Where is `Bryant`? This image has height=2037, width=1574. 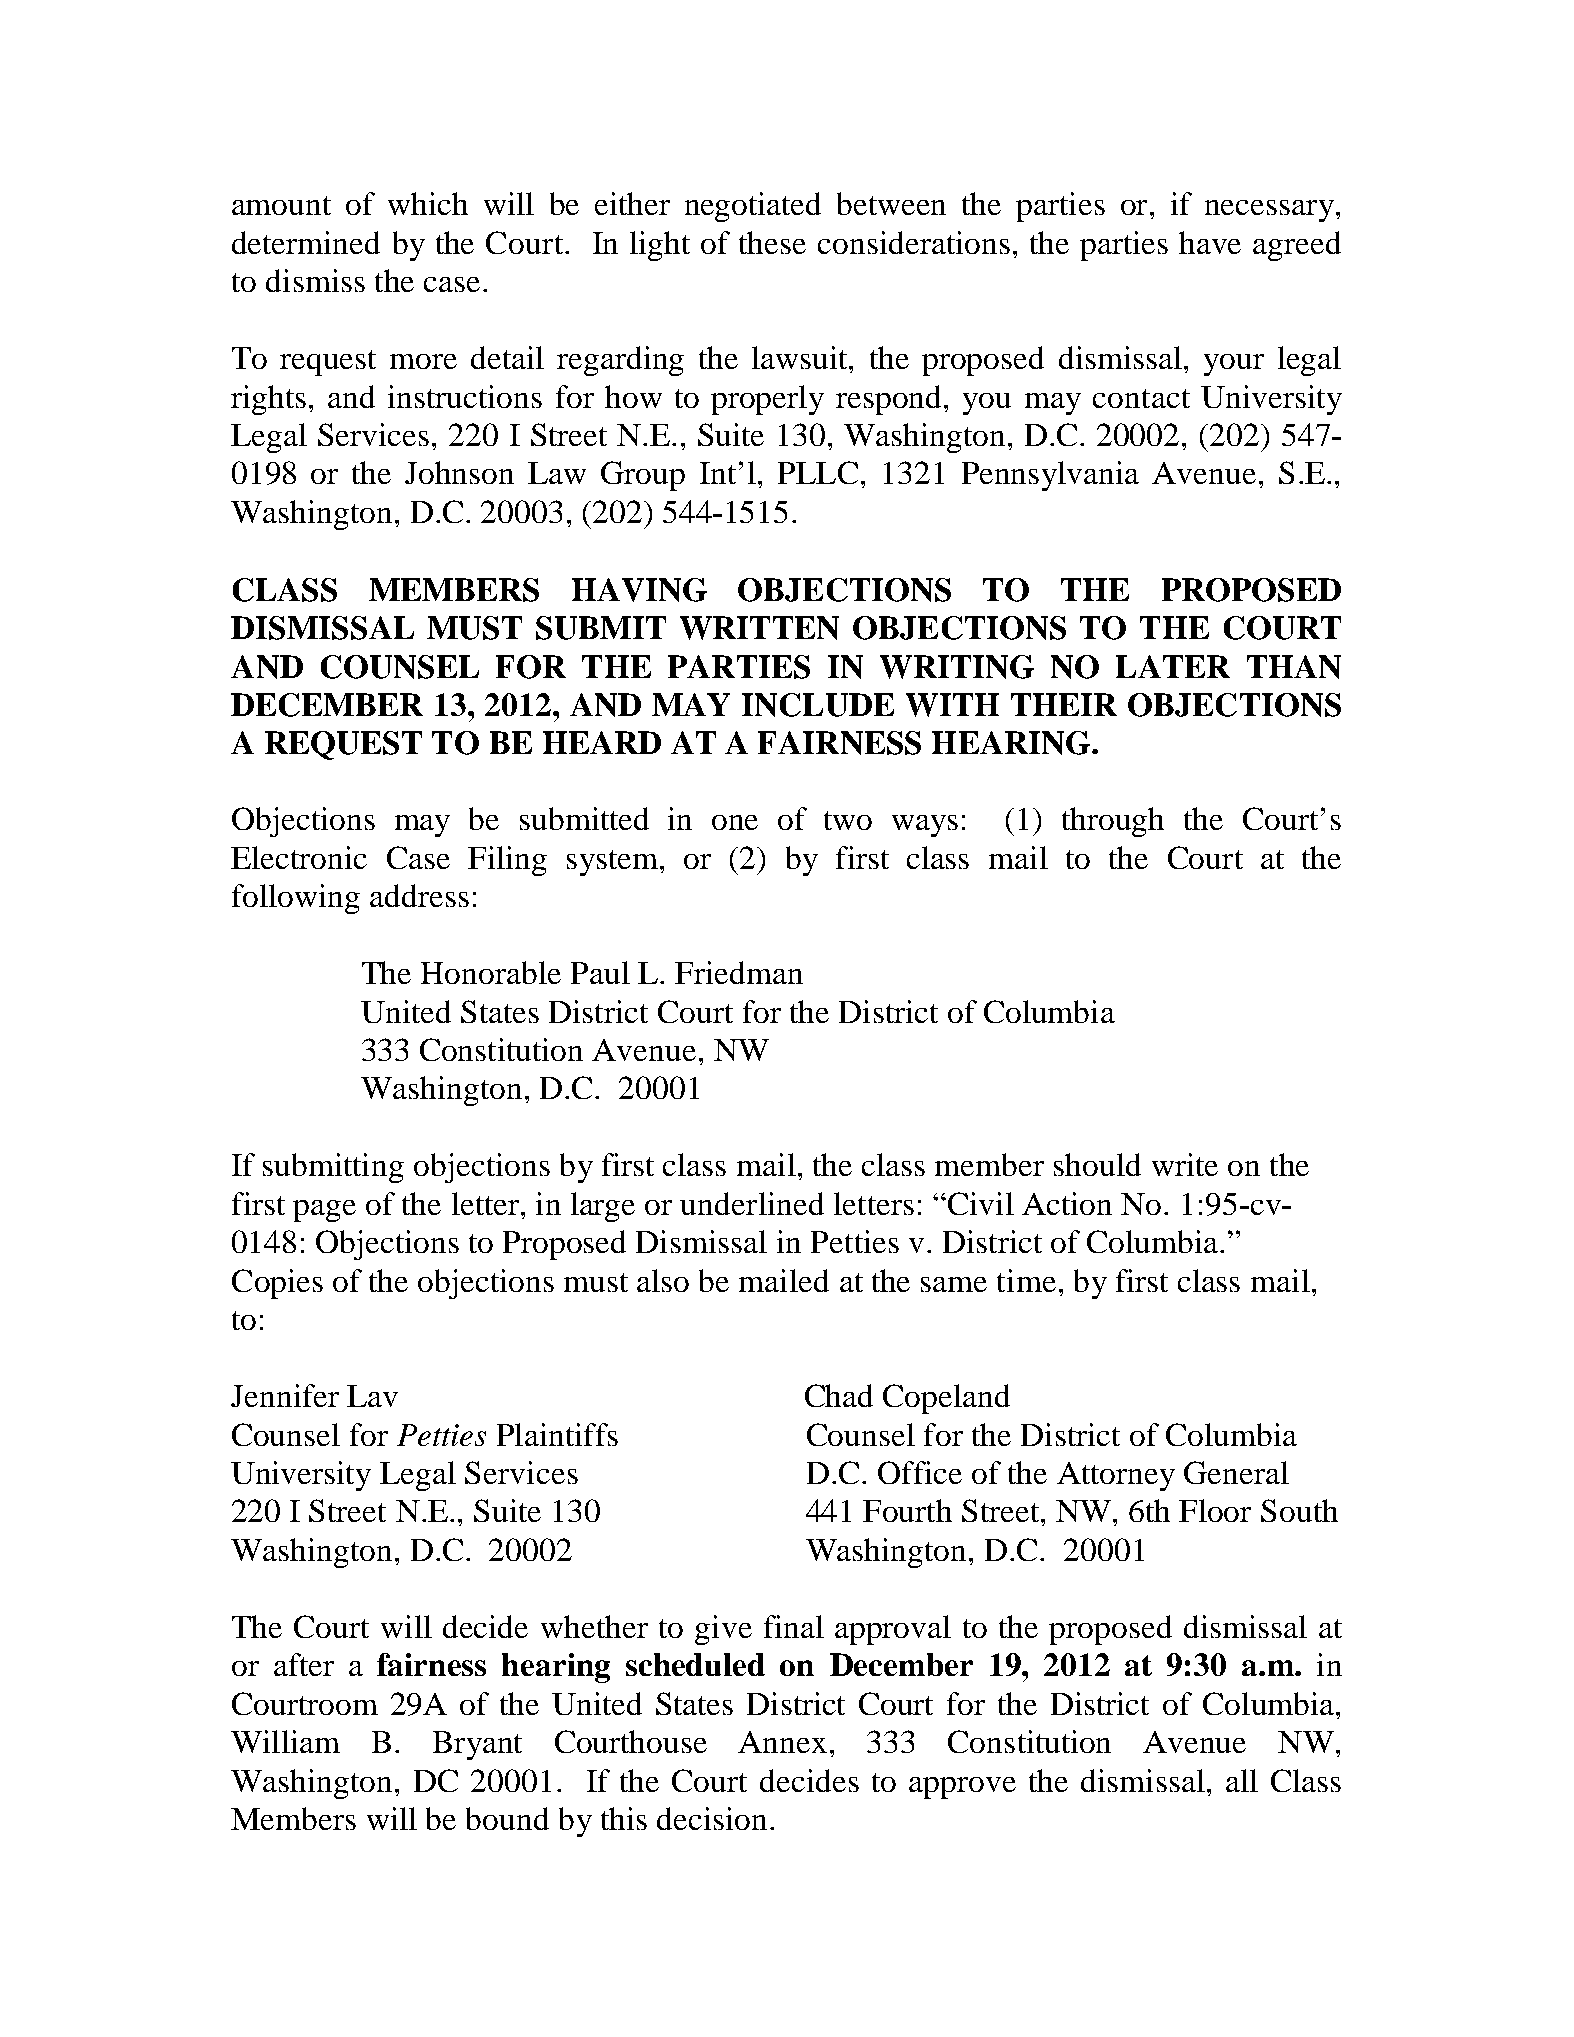 Bryant is located at coordinates (477, 1745).
